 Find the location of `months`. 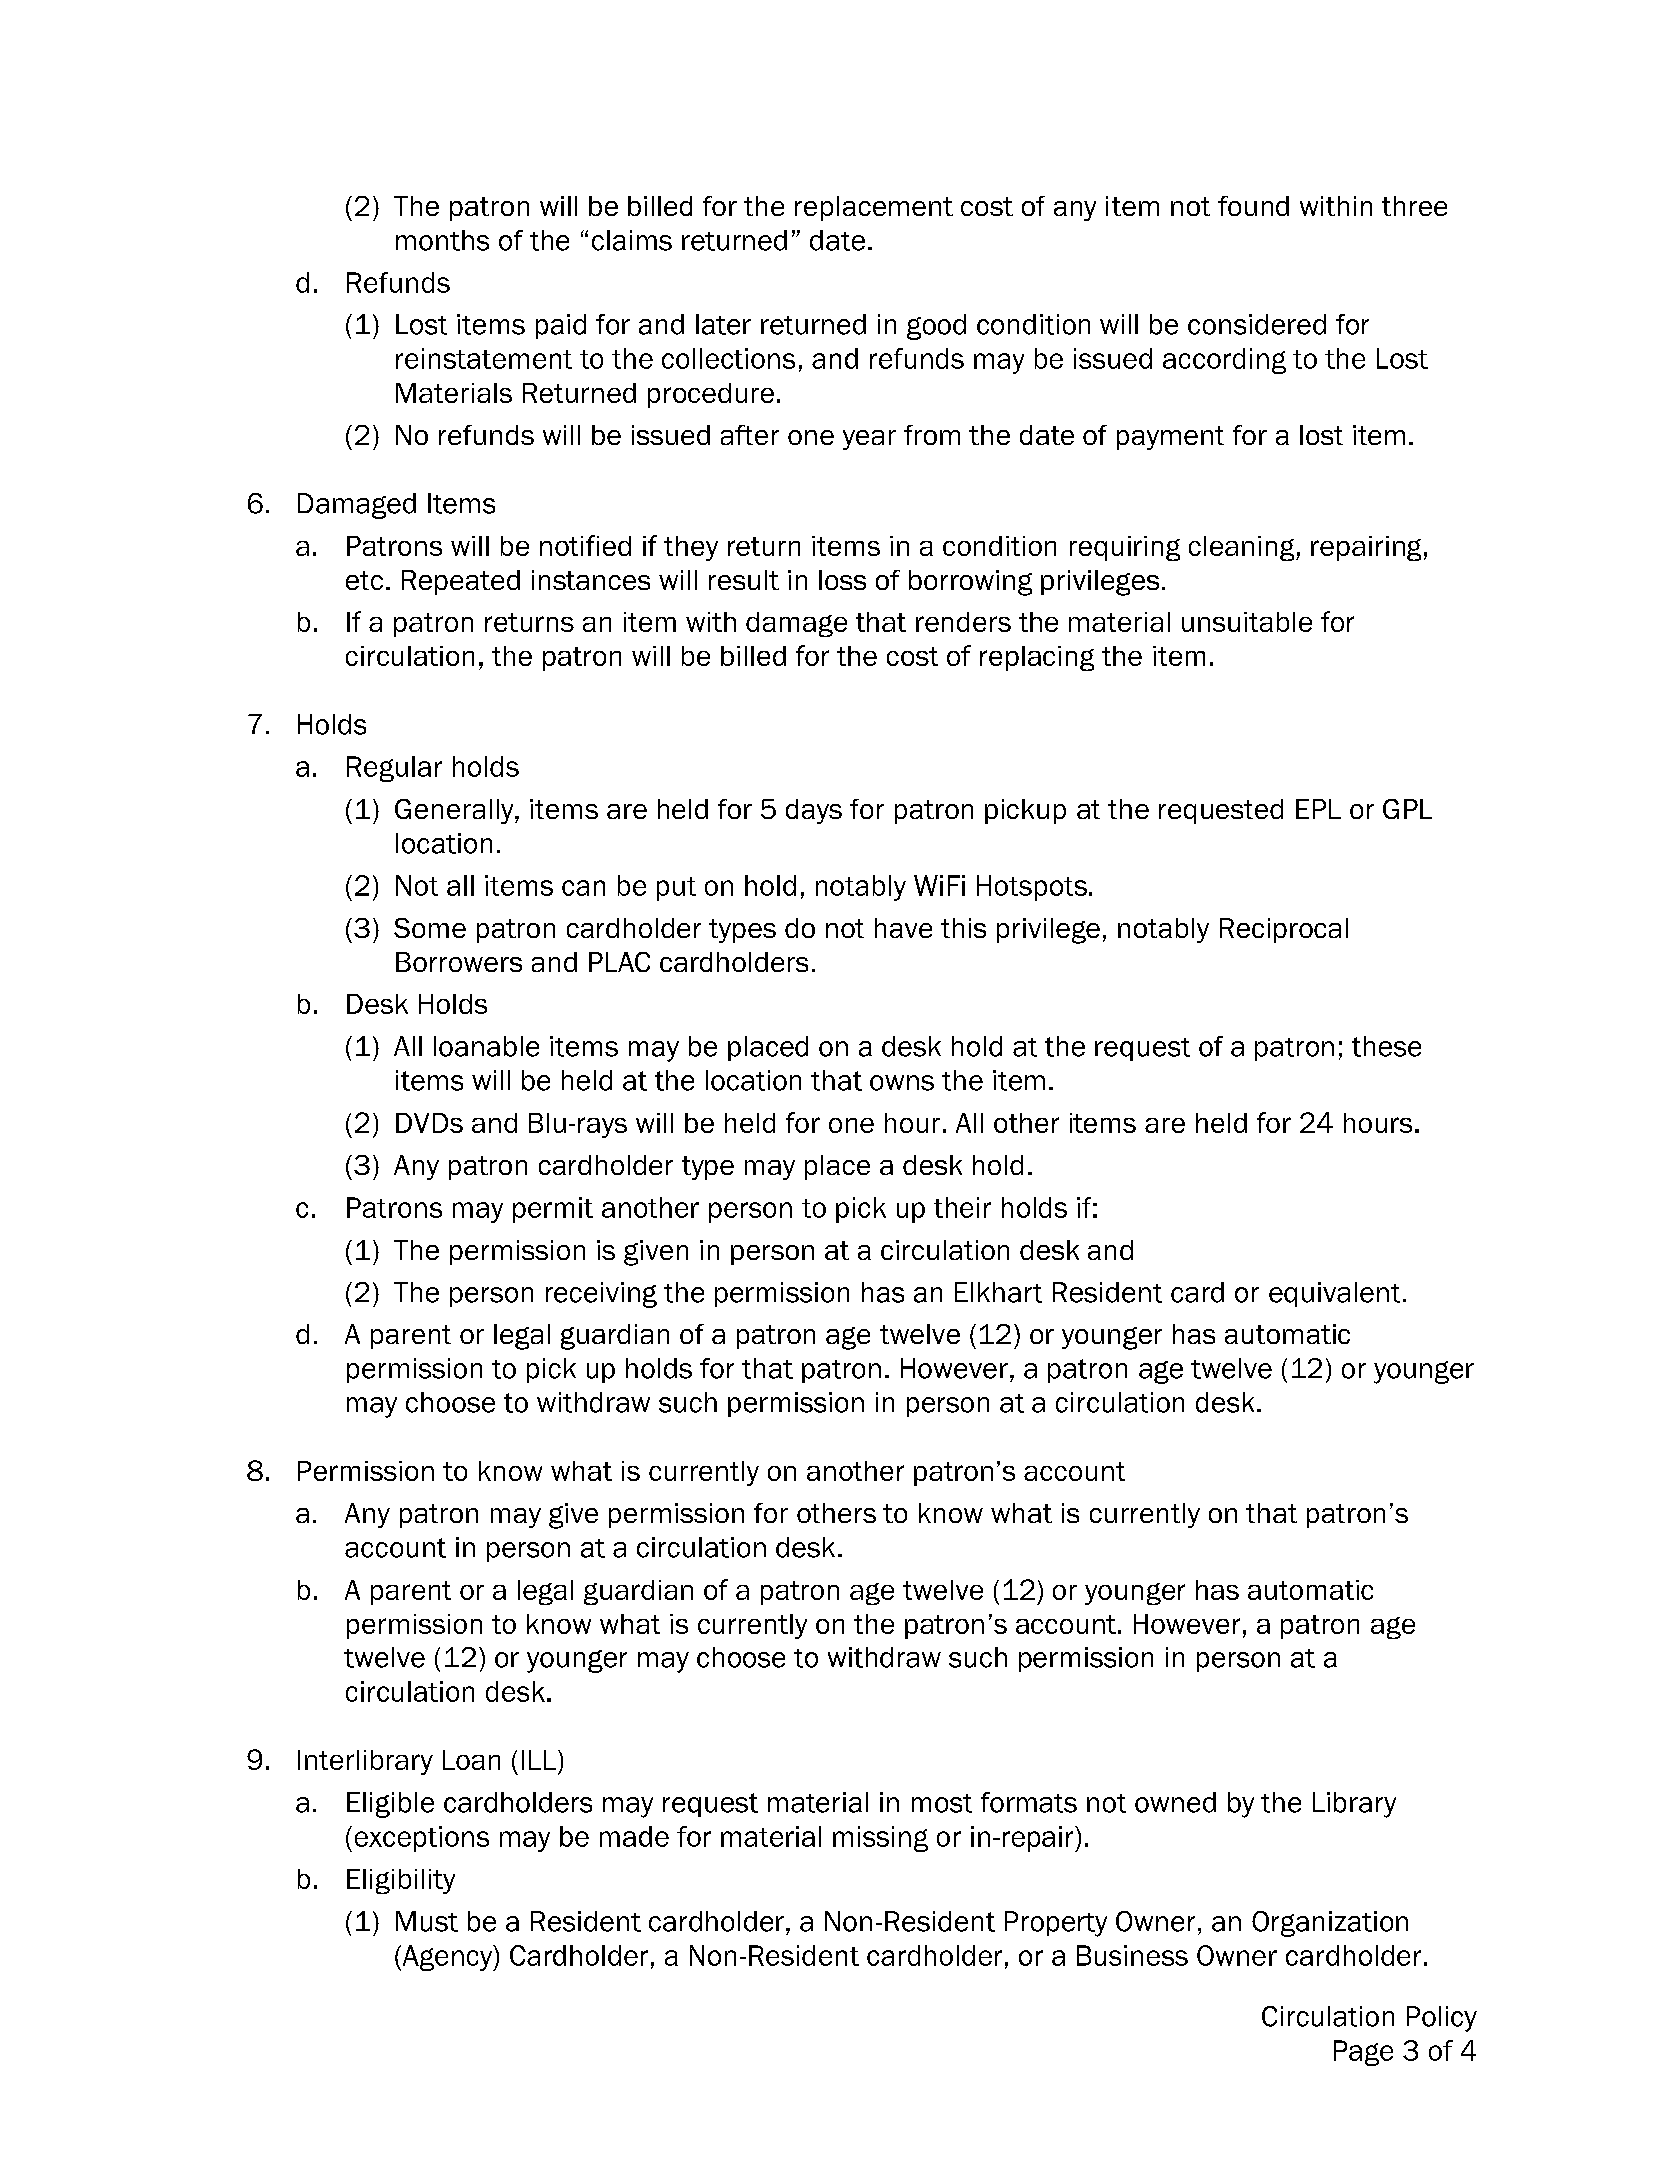

months is located at coordinates (442, 240).
